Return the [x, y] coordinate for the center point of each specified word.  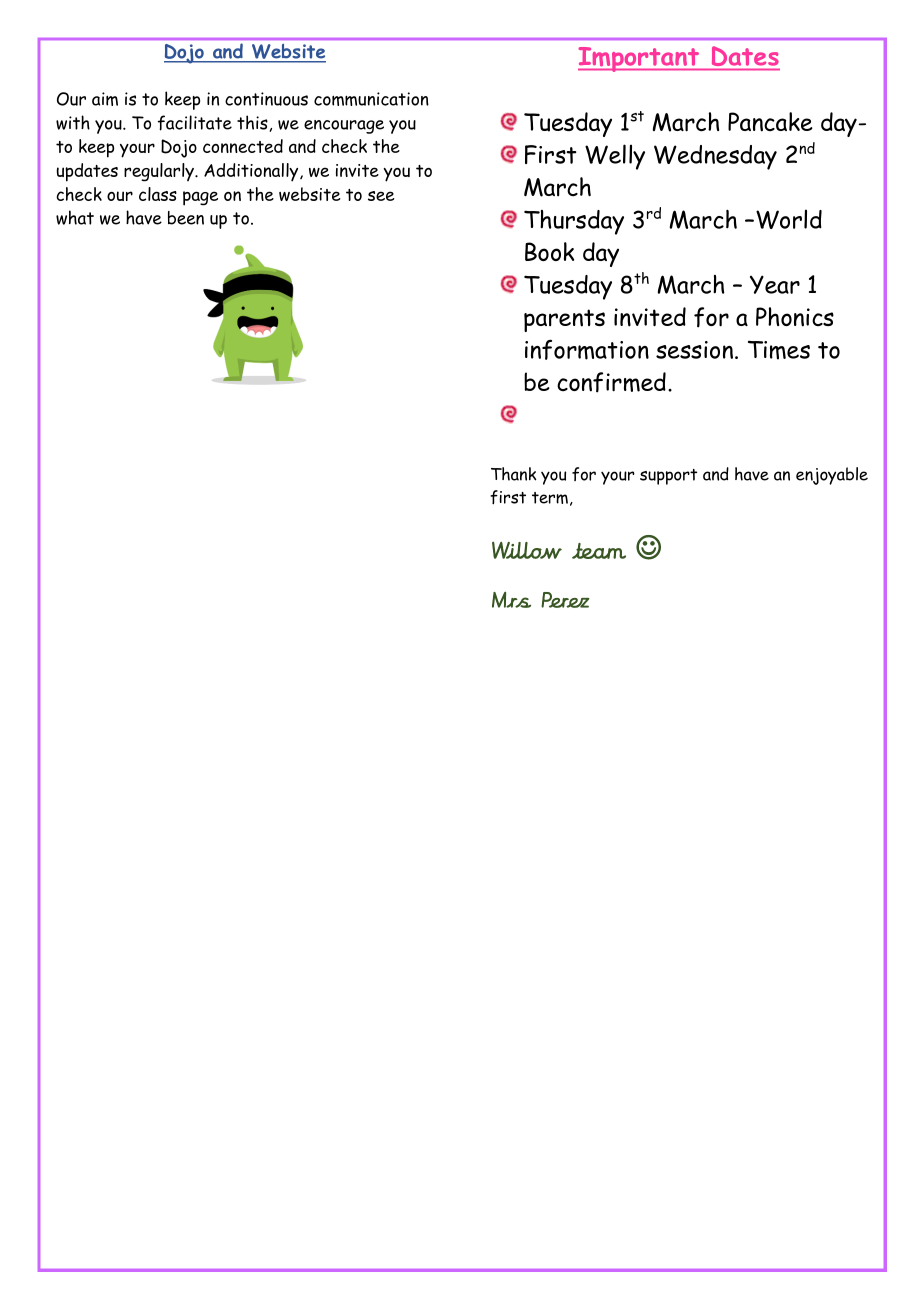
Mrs [511, 600]
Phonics [795, 317]
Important [640, 59]
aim [105, 99]
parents [564, 320]
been [186, 218]
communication [371, 99]
